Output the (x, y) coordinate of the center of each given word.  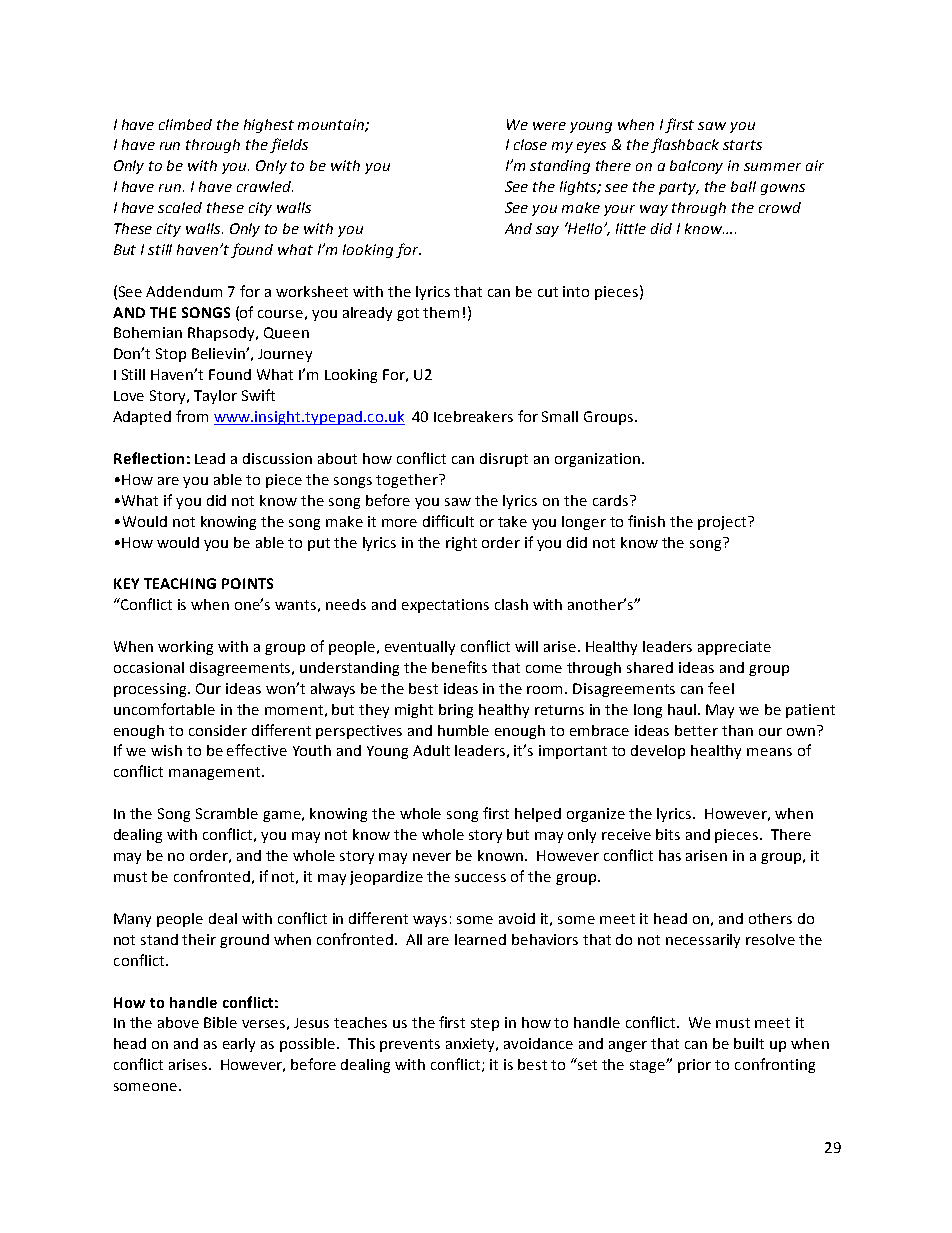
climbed (185, 124)
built (749, 1043)
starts (742, 145)
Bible (220, 1022)
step (485, 1024)
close (530, 144)
